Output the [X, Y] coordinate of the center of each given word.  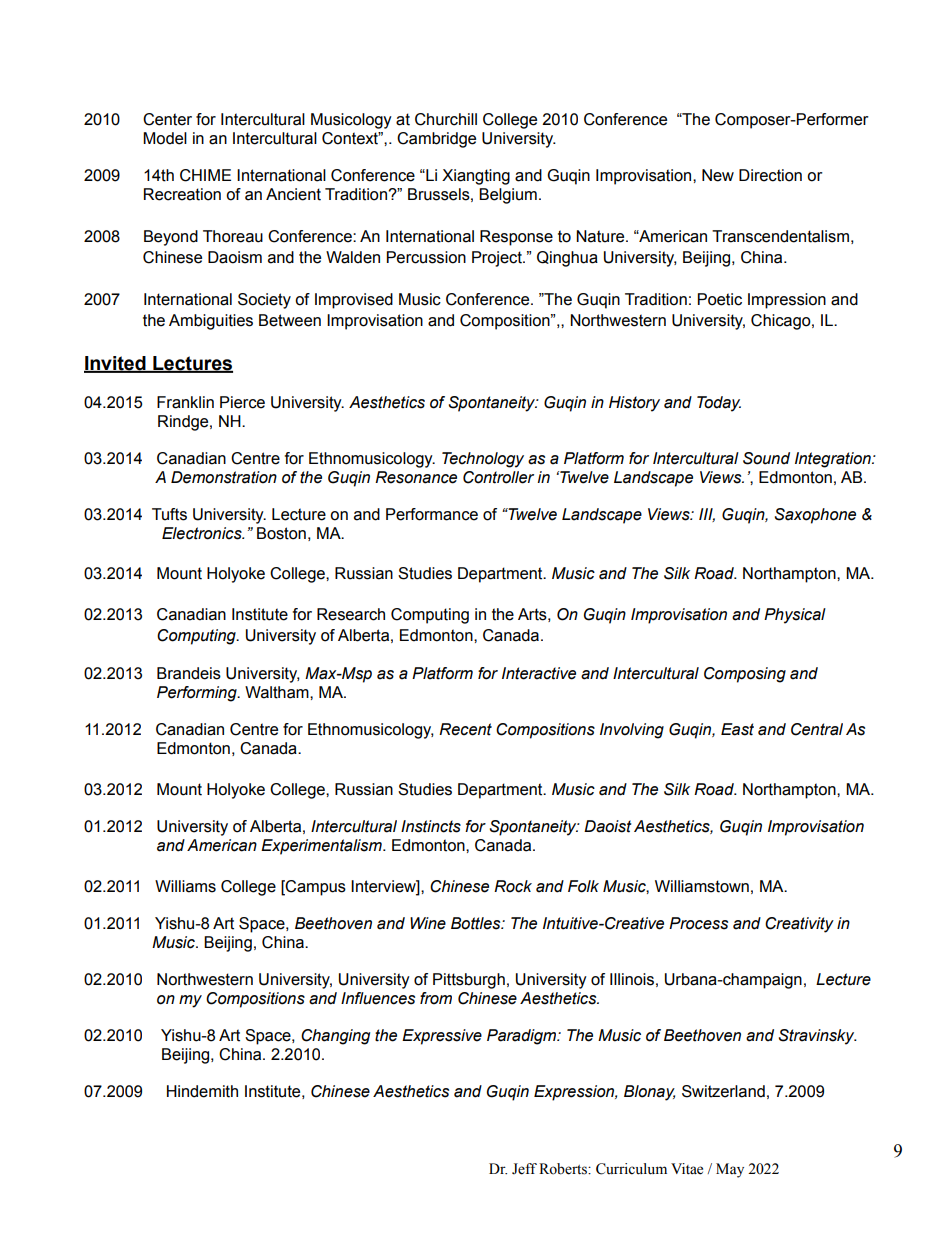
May [730, 1170]
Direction [770, 175]
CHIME [205, 175]
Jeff [524, 1169]
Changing [335, 1037]
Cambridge [436, 140]
